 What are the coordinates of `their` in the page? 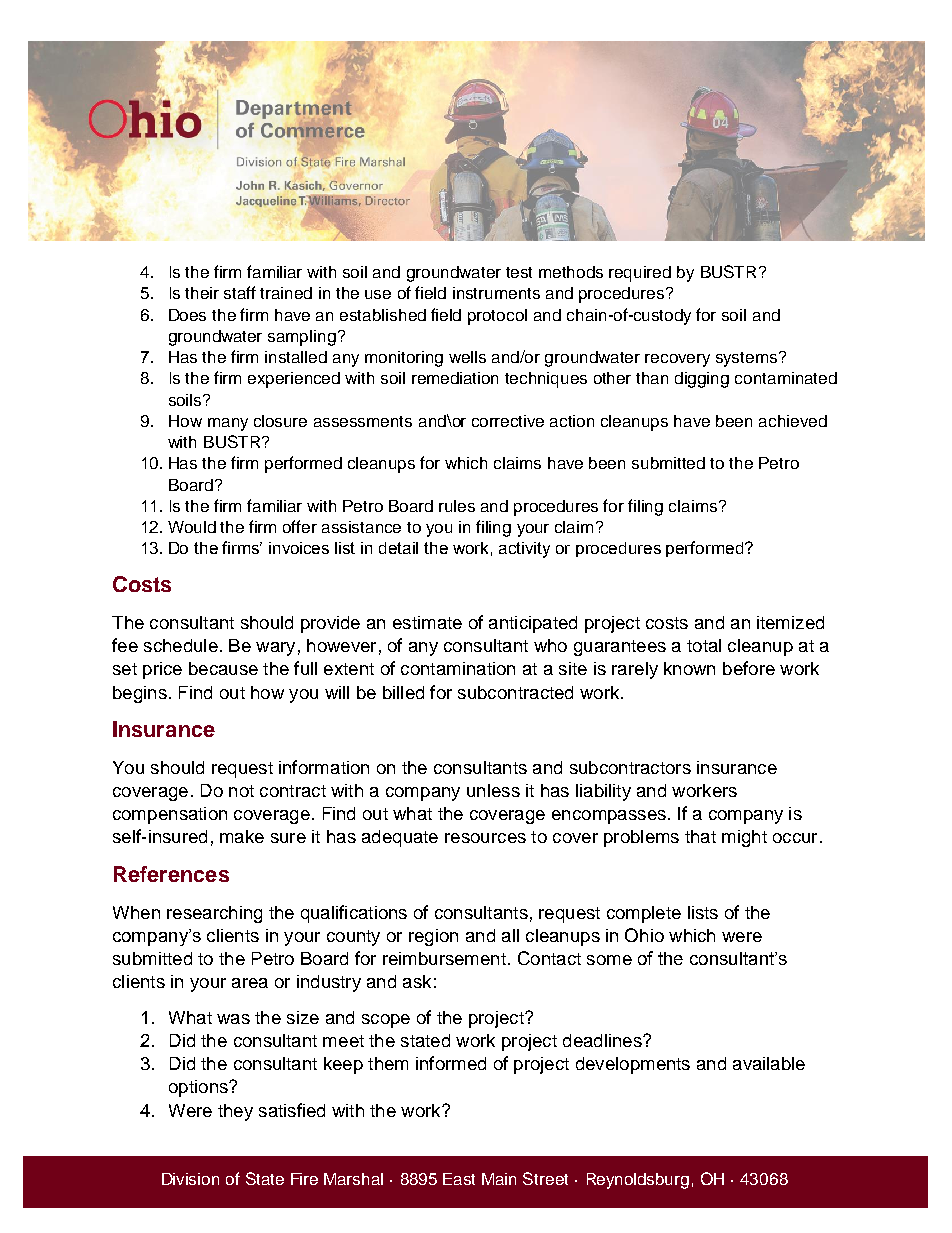 It's located at (202, 293).
